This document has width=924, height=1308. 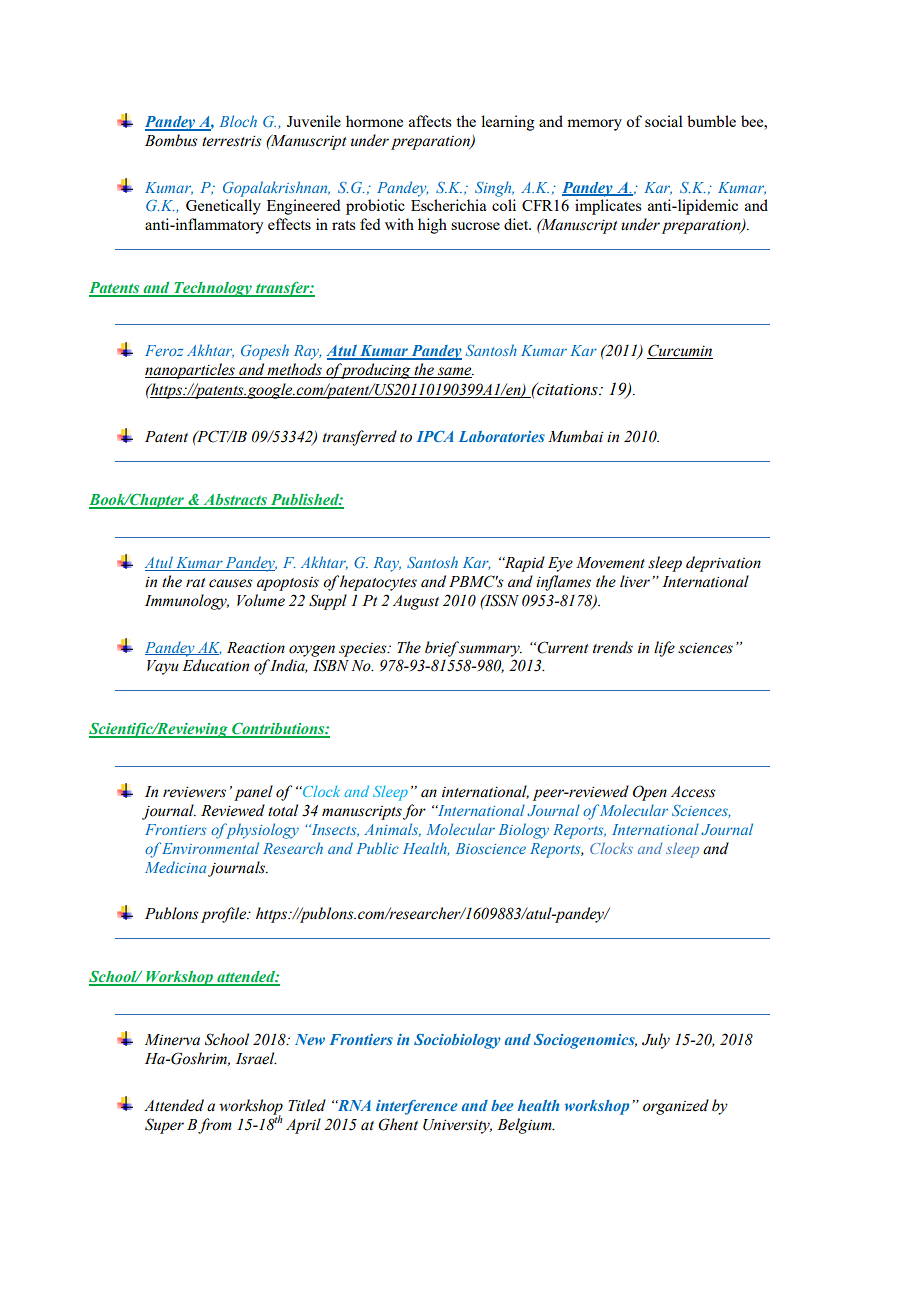 I want to click on affects, so click(x=430, y=121).
